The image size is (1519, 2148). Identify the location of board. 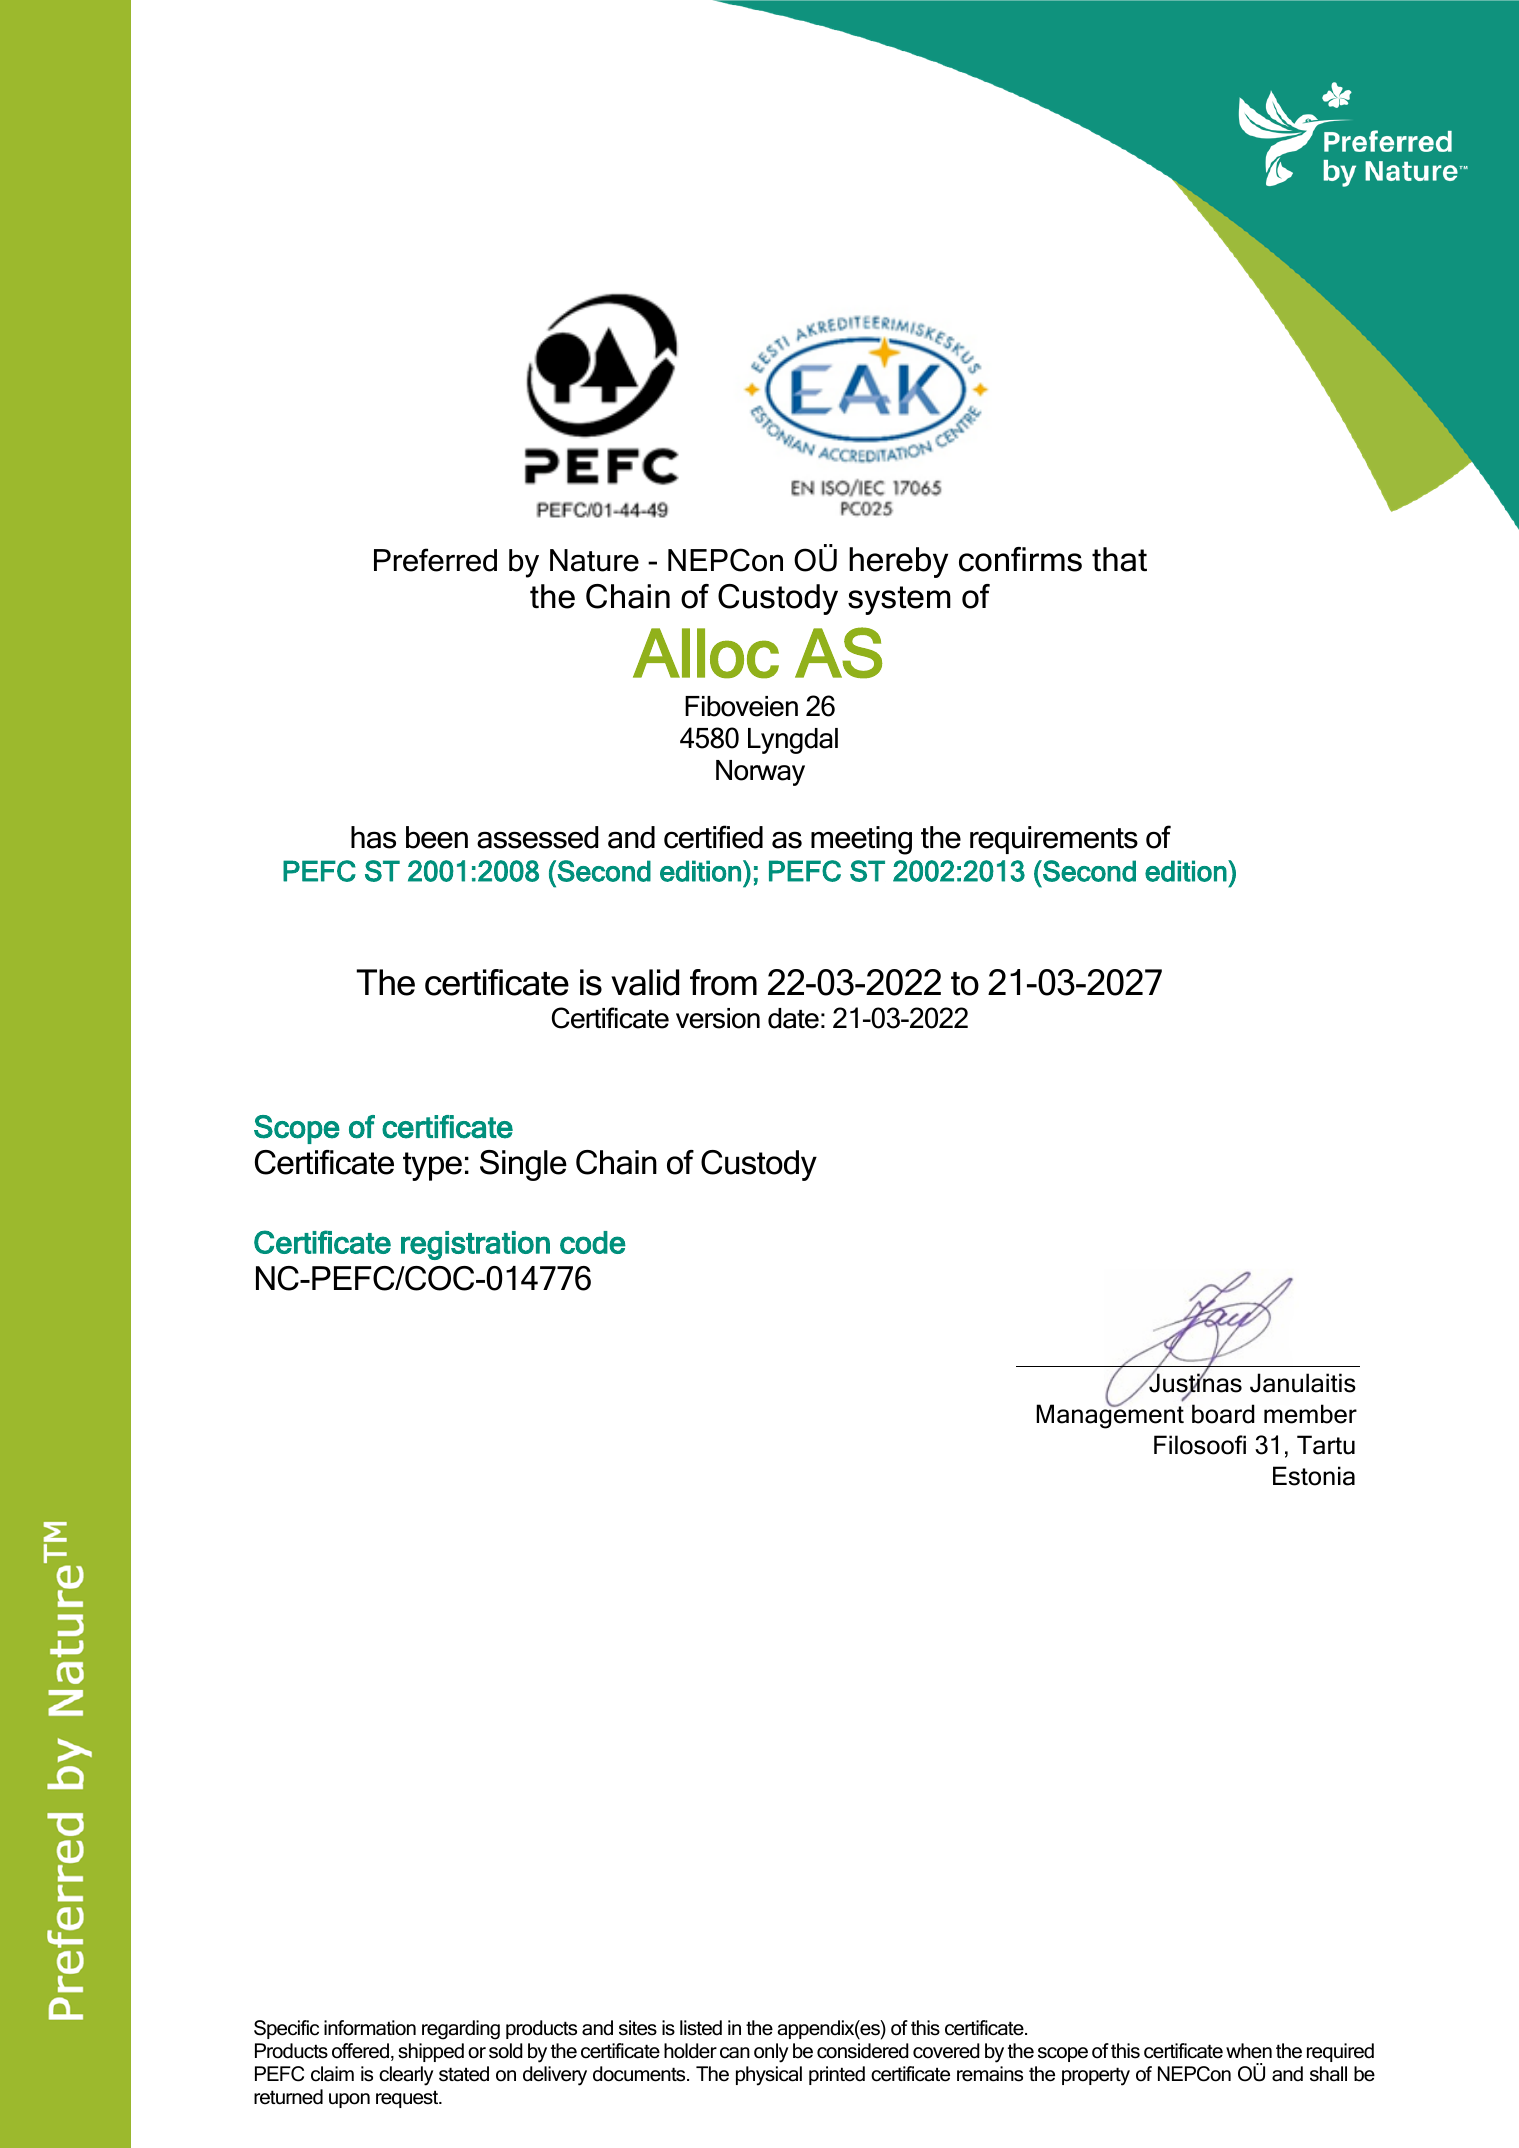
(1223, 1414).
